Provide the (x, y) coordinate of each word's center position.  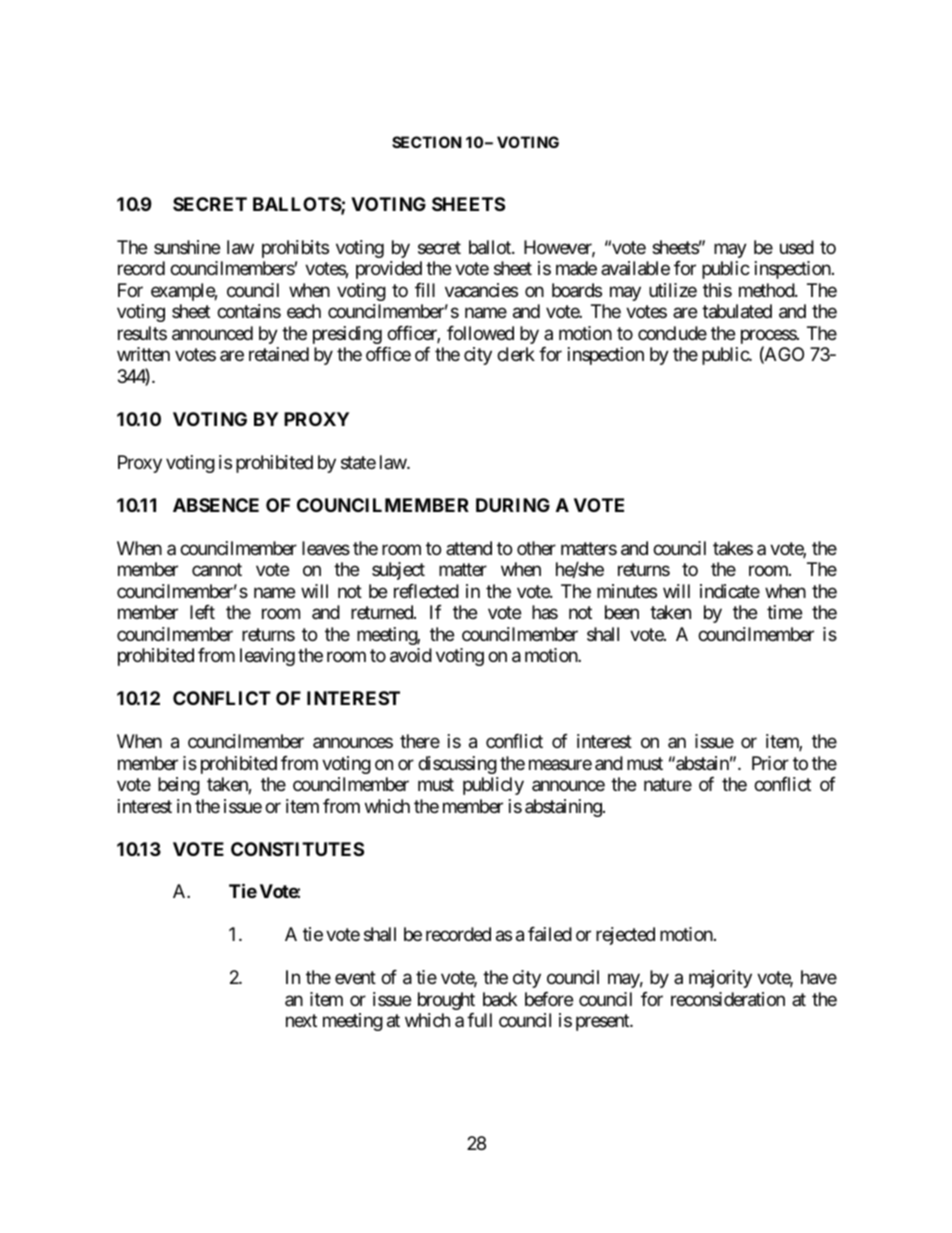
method (767, 290)
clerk (516, 354)
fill (425, 290)
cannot (217, 570)
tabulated (737, 311)
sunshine (187, 247)
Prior (770, 763)
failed (550, 934)
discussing (457, 765)
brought (446, 1001)
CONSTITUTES (297, 849)
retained (279, 354)
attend (469, 548)
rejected (625, 936)
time (784, 612)
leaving (267, 657)
